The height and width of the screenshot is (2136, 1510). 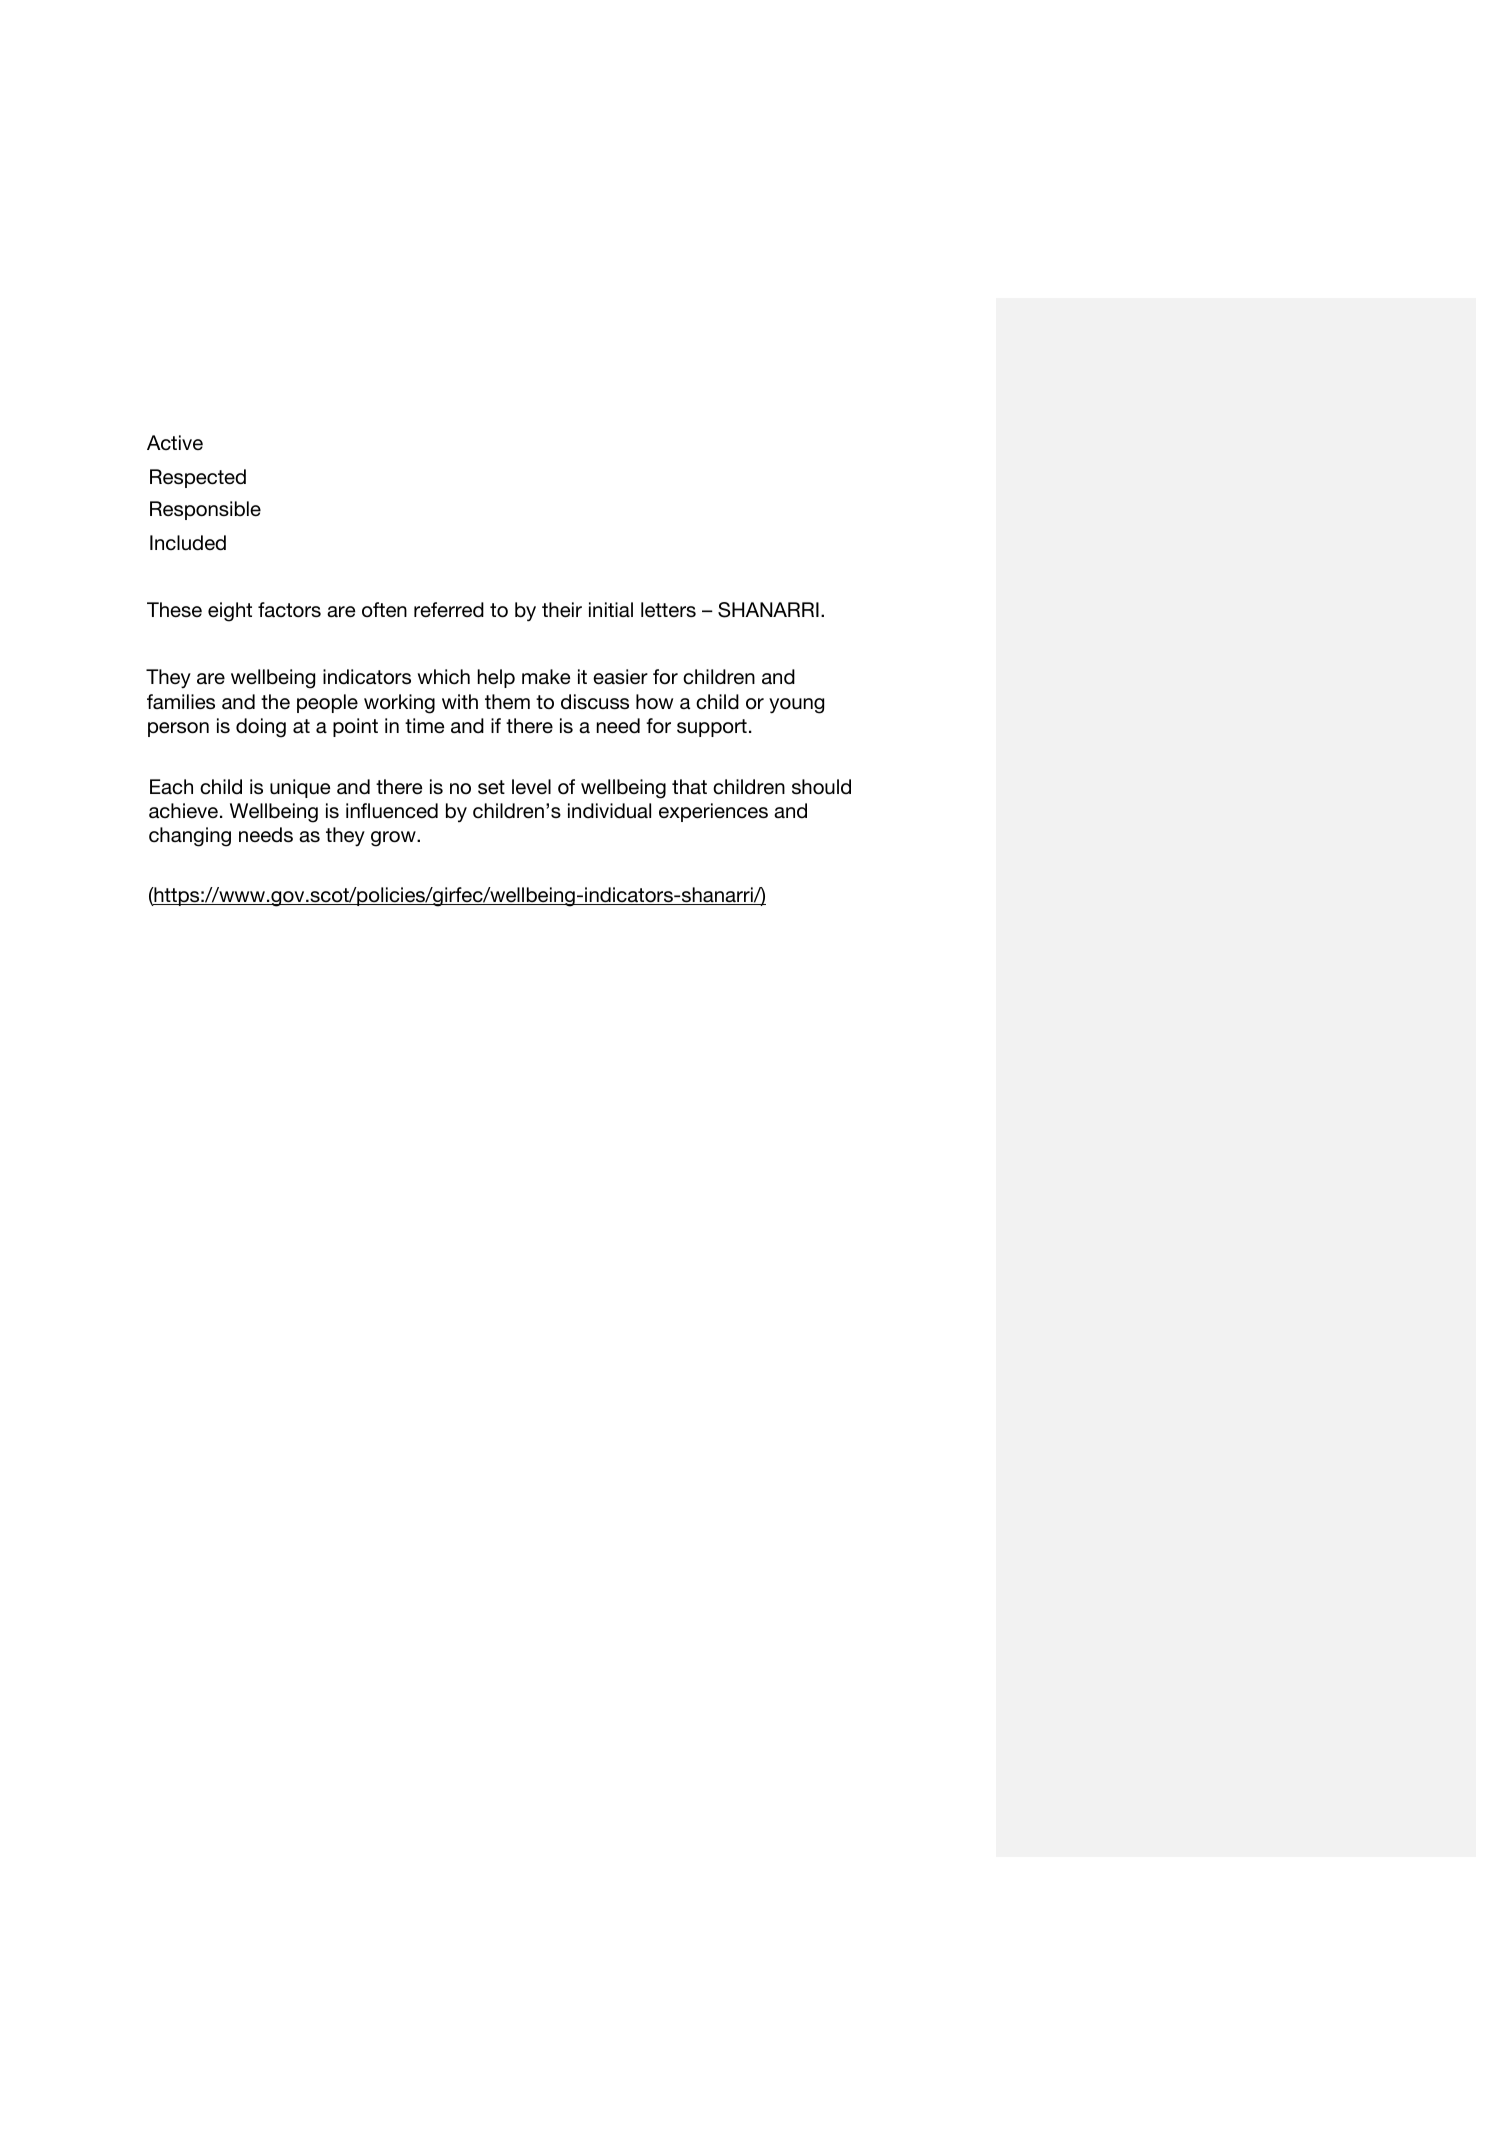 I want to click on changing, so click(x=190, y=837).
